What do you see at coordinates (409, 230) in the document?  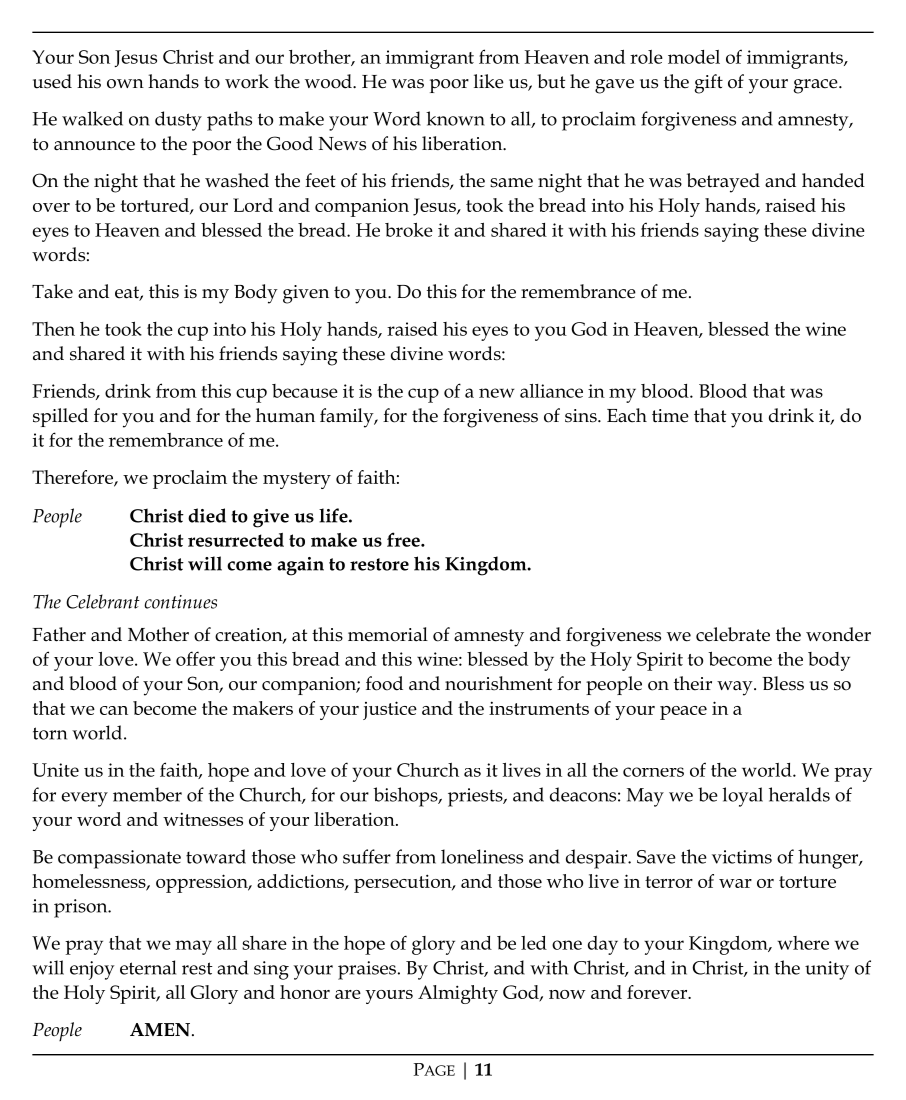 I see `broke` at bounding box center [409, 230].
